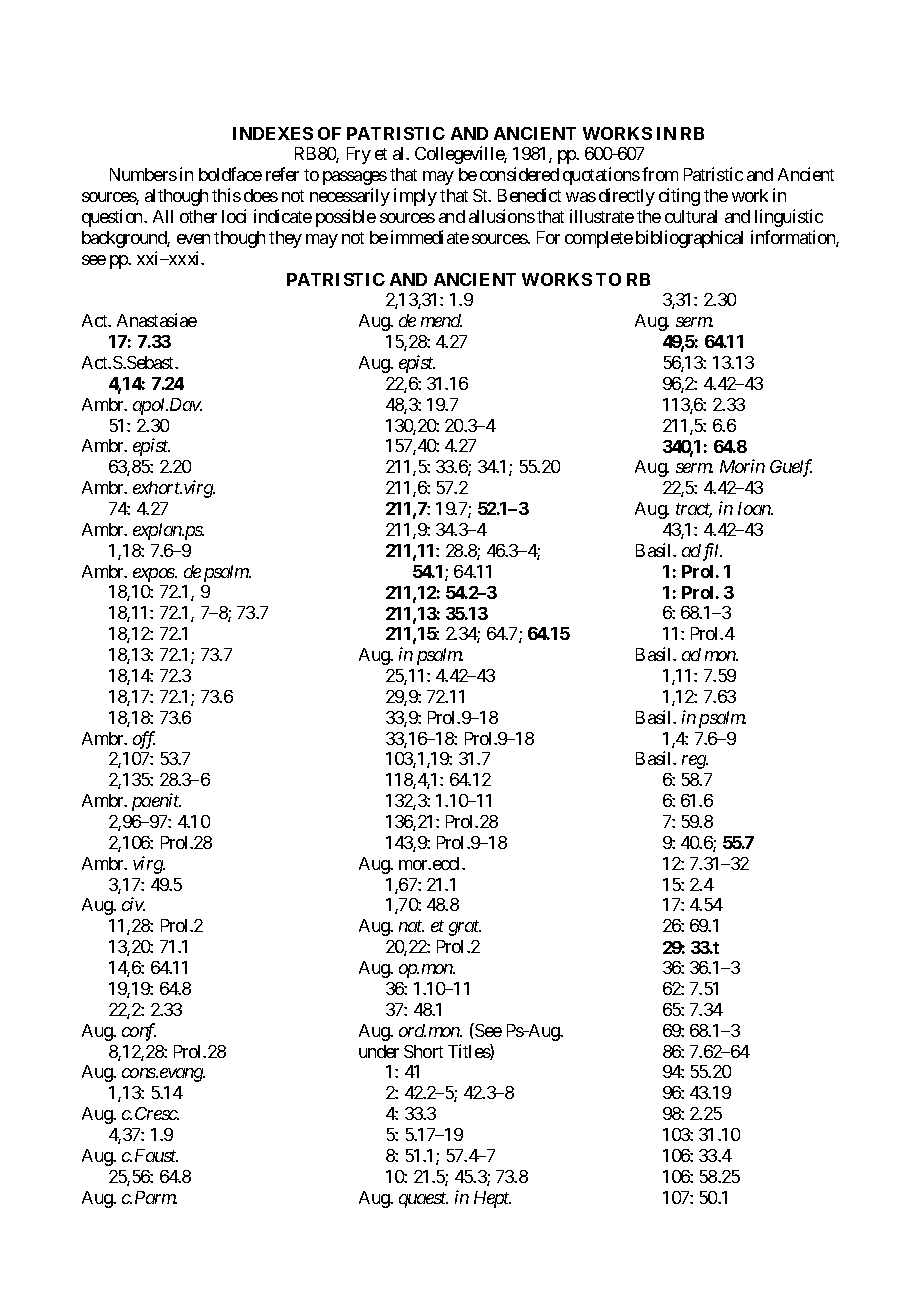  Describe the element at coordinates (465, 928) in the screenshot. I see `grat` at that location.
